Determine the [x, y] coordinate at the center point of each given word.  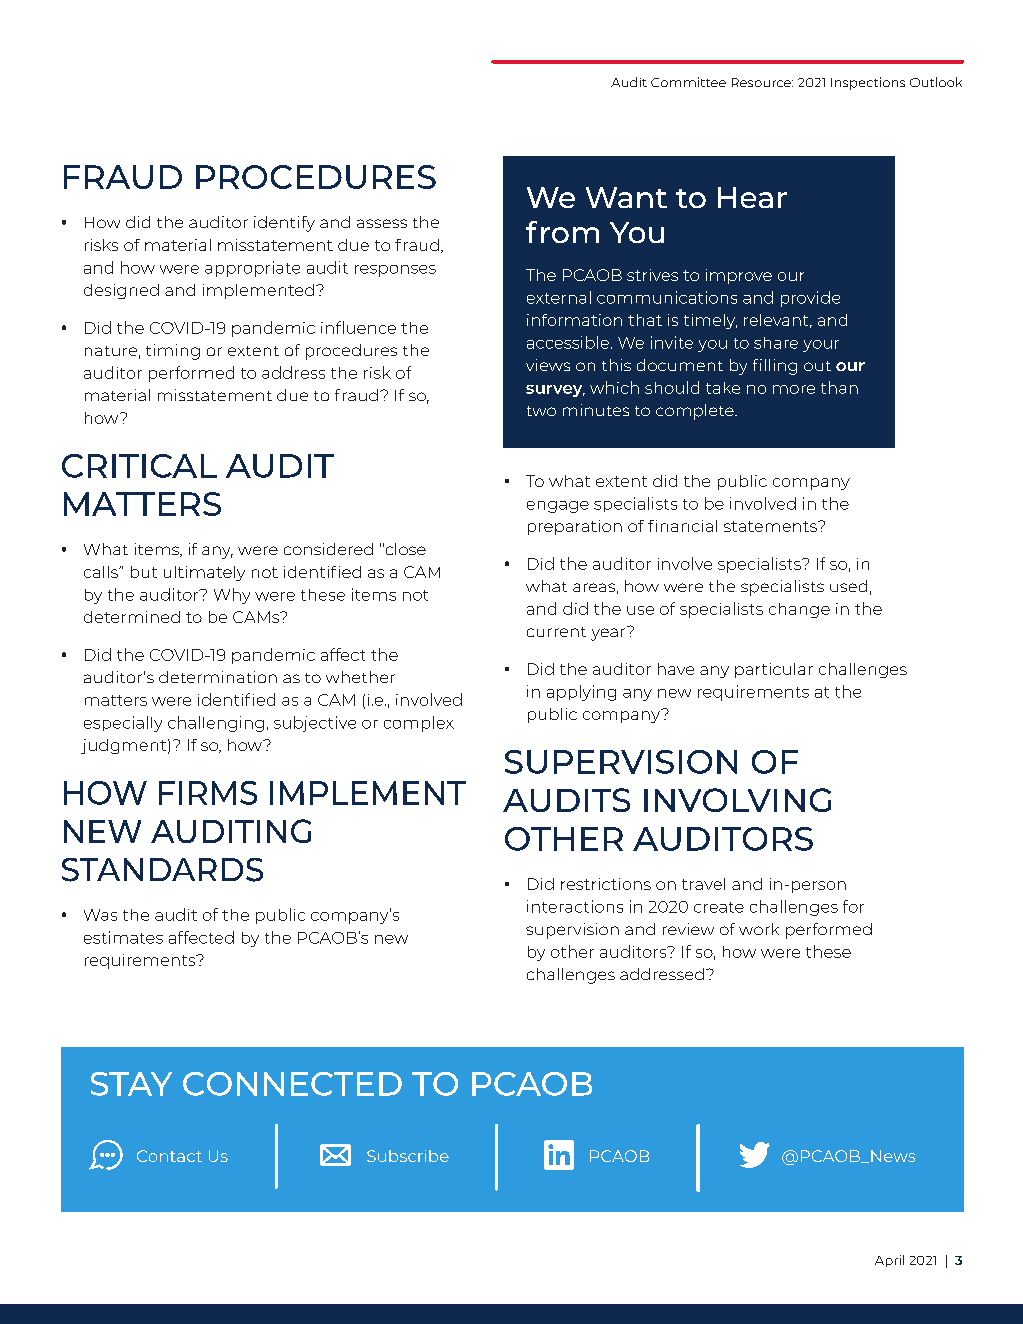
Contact [169, 1156]
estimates [123, 937]
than [839, 387]
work [759, 929]
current [556, 632]
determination [218, 677]
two [541, 411]
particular [774, 670]
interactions [575, 906]
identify [284, 224]
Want [626, 197]
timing [173, 352]
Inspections [868, 83]
